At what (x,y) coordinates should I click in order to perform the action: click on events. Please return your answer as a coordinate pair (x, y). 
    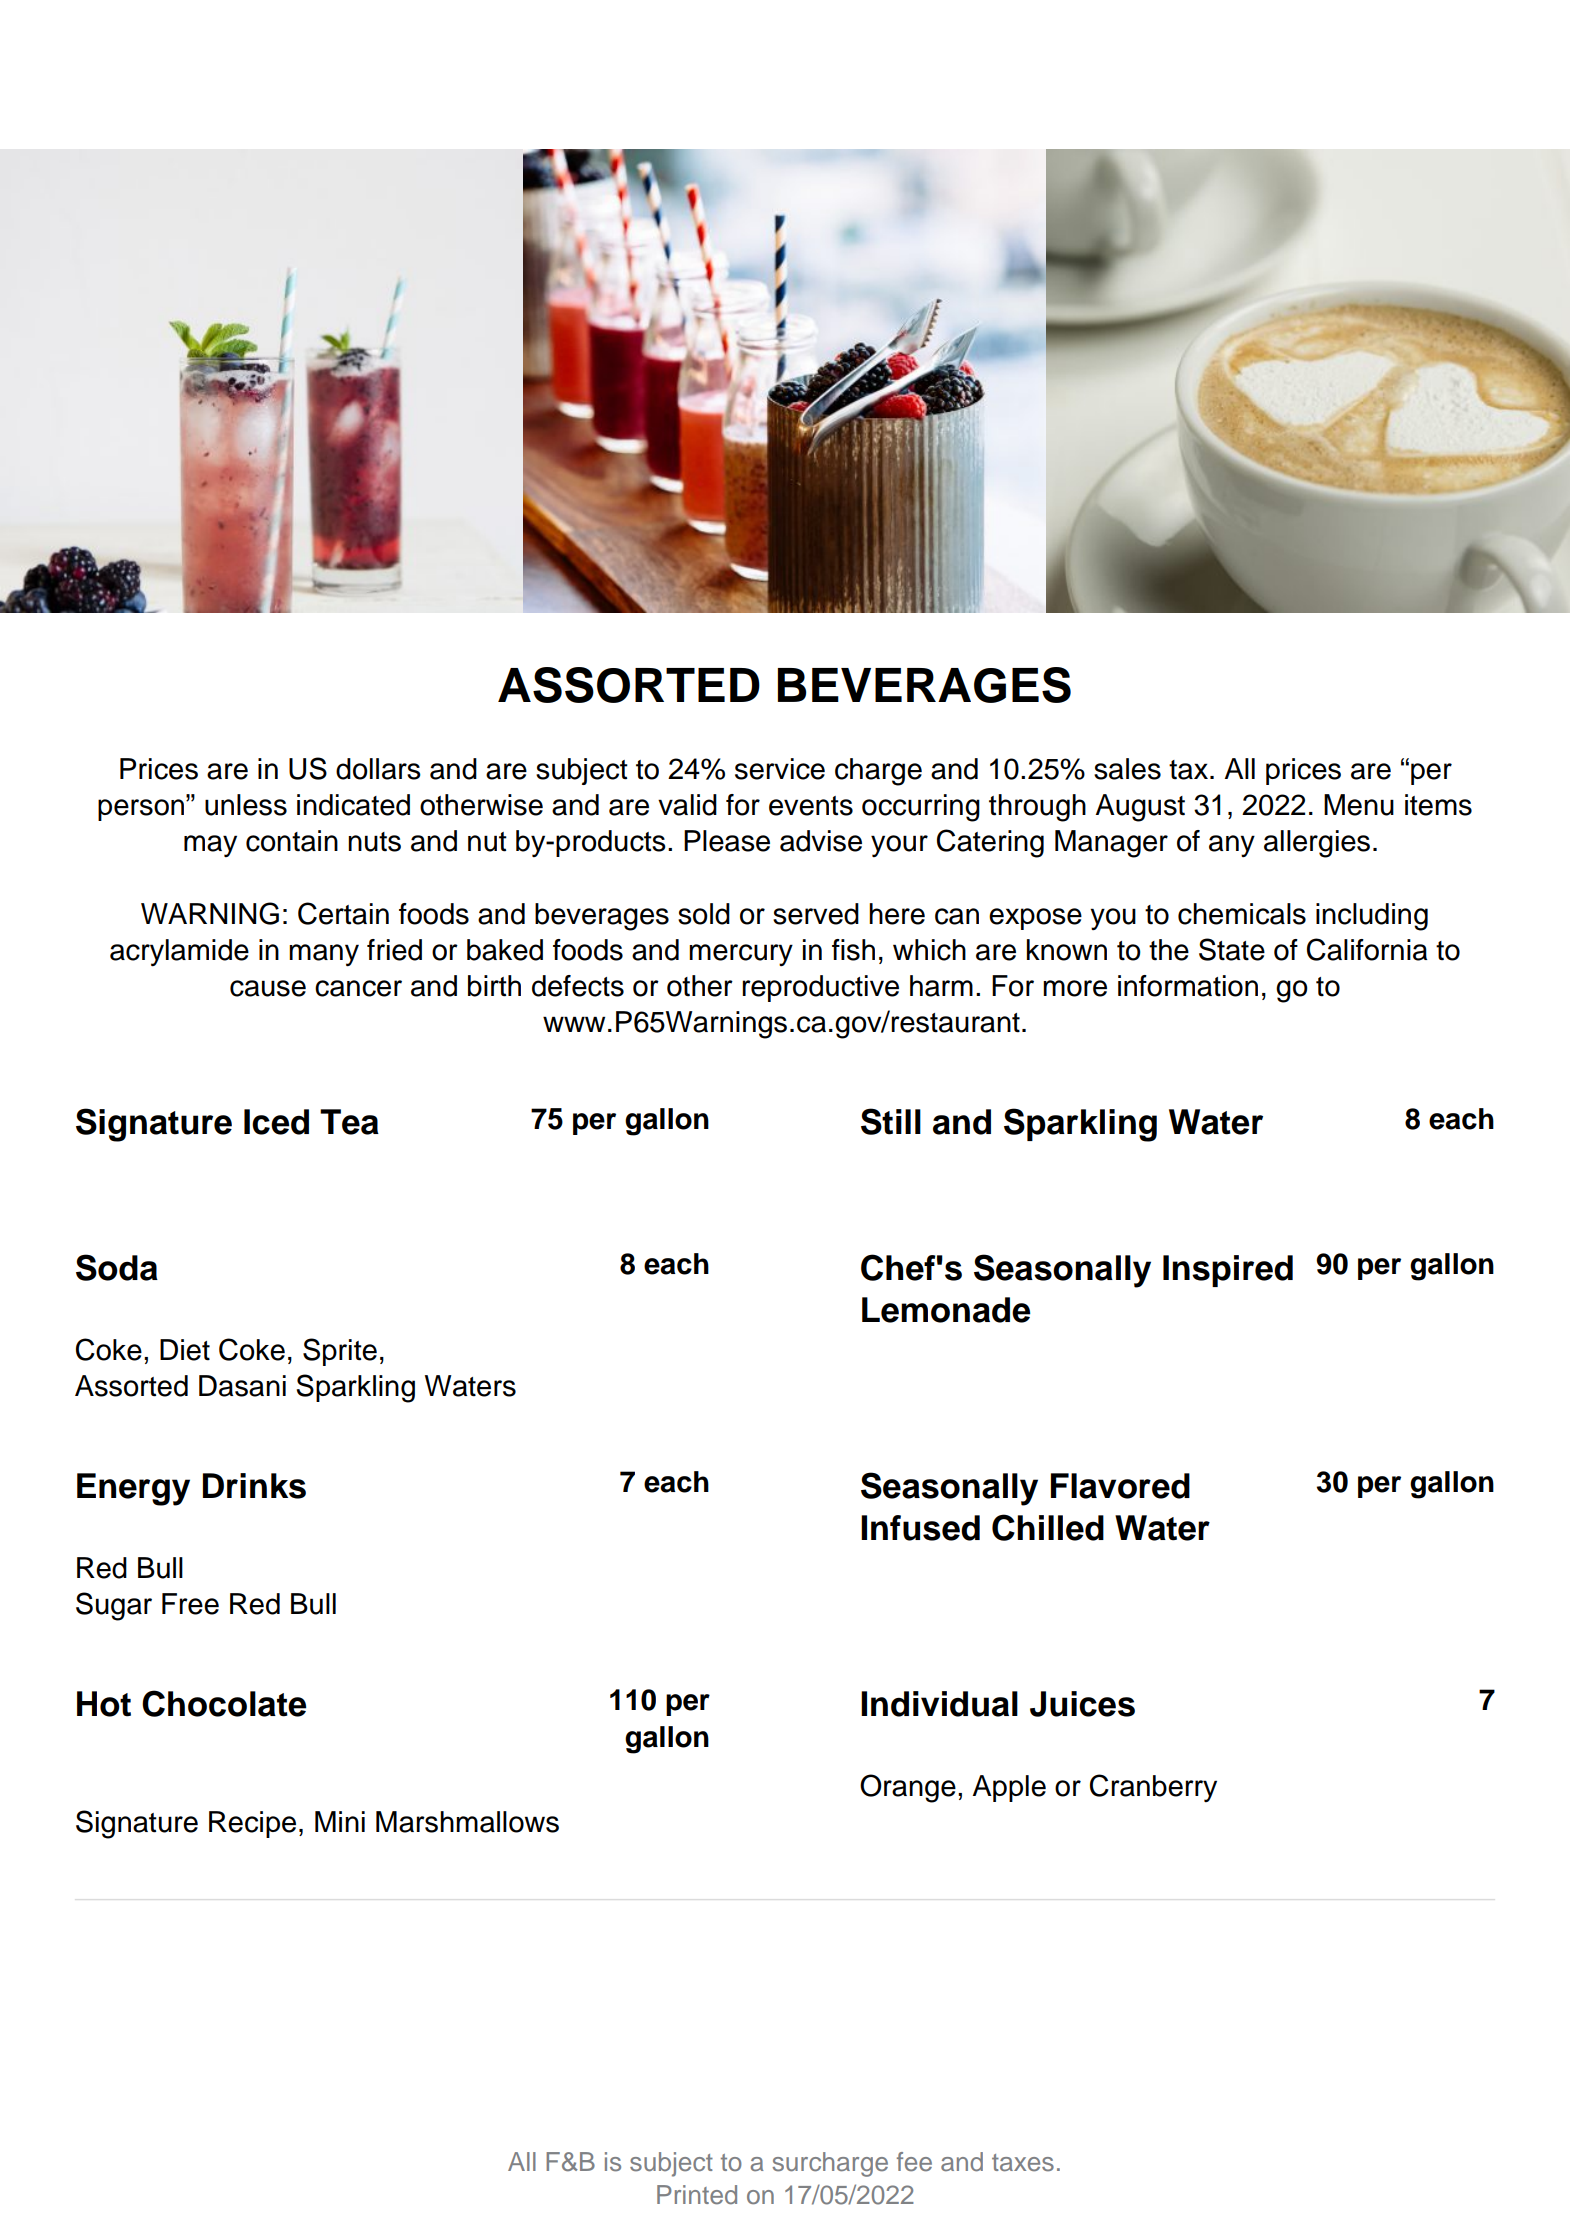
    Looking at the image, I should click on (811, 806).
